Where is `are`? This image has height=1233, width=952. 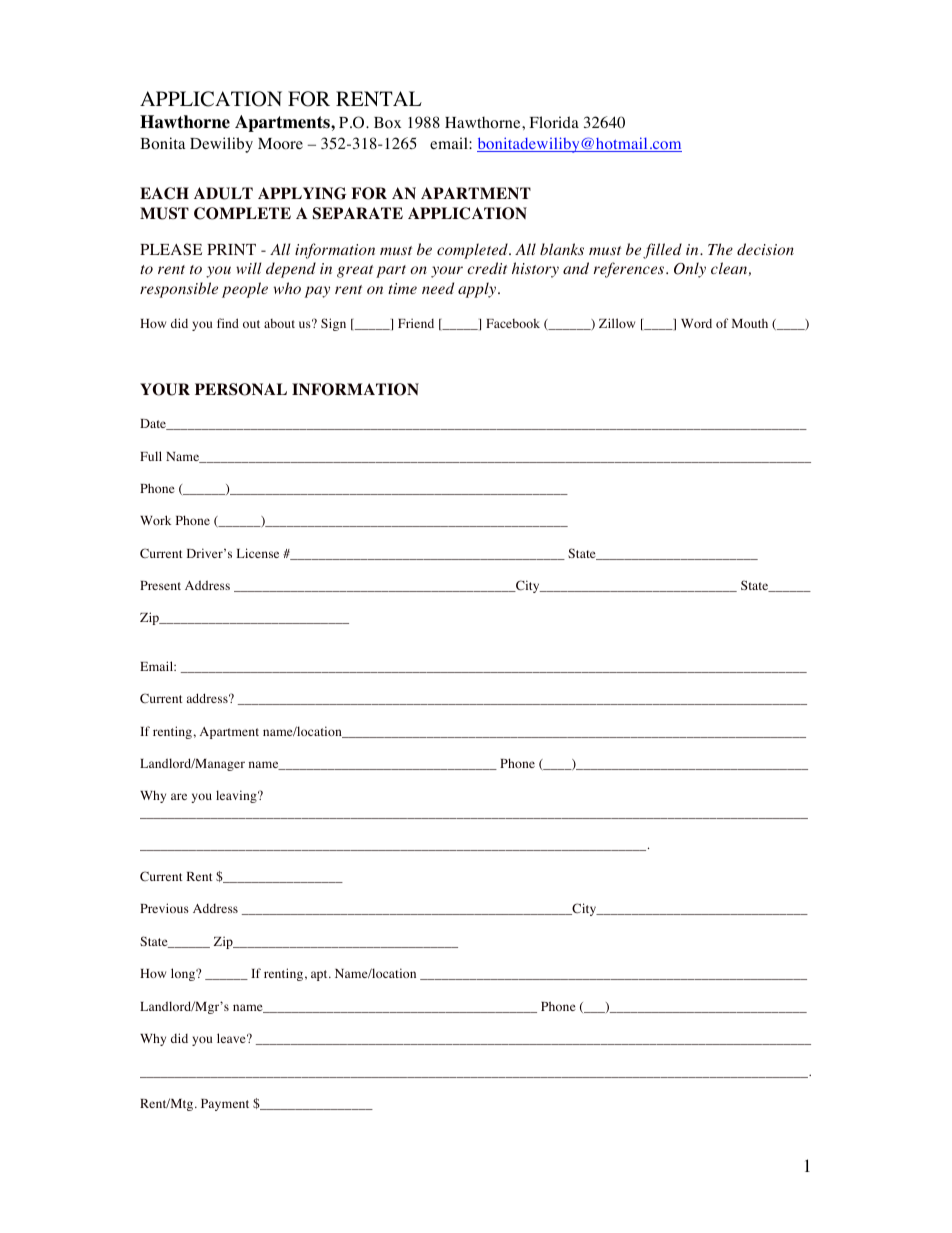
are is located at coordinates (179, 796).
